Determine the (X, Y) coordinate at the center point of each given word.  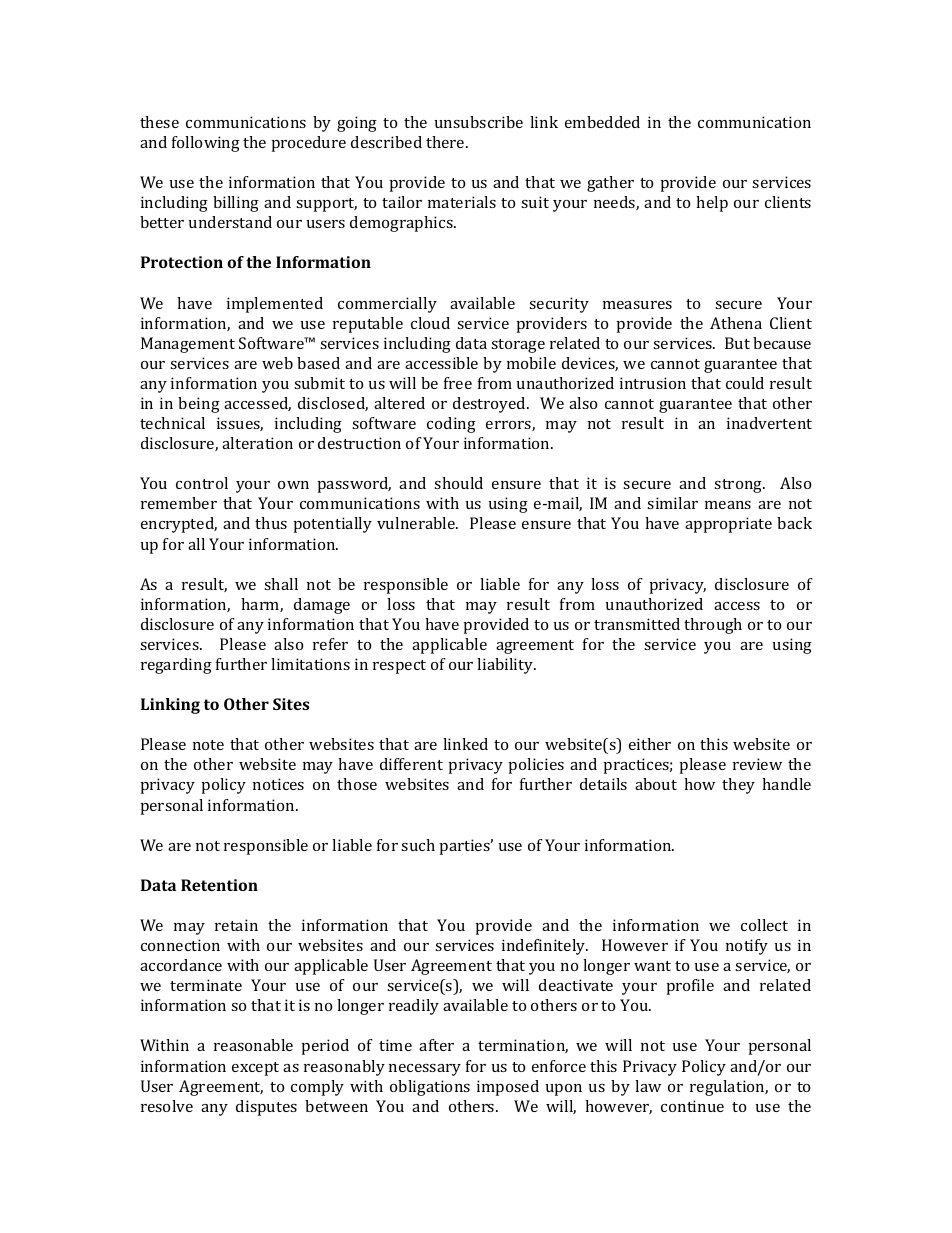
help (712, 204)
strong (739, 486)
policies (536, 766)
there (446, 142)
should (458, 483)
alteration (257, 443)
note (208, 745)
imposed (508, 1088)
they (738, 786)
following (206, 144)
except (255, 1069)
